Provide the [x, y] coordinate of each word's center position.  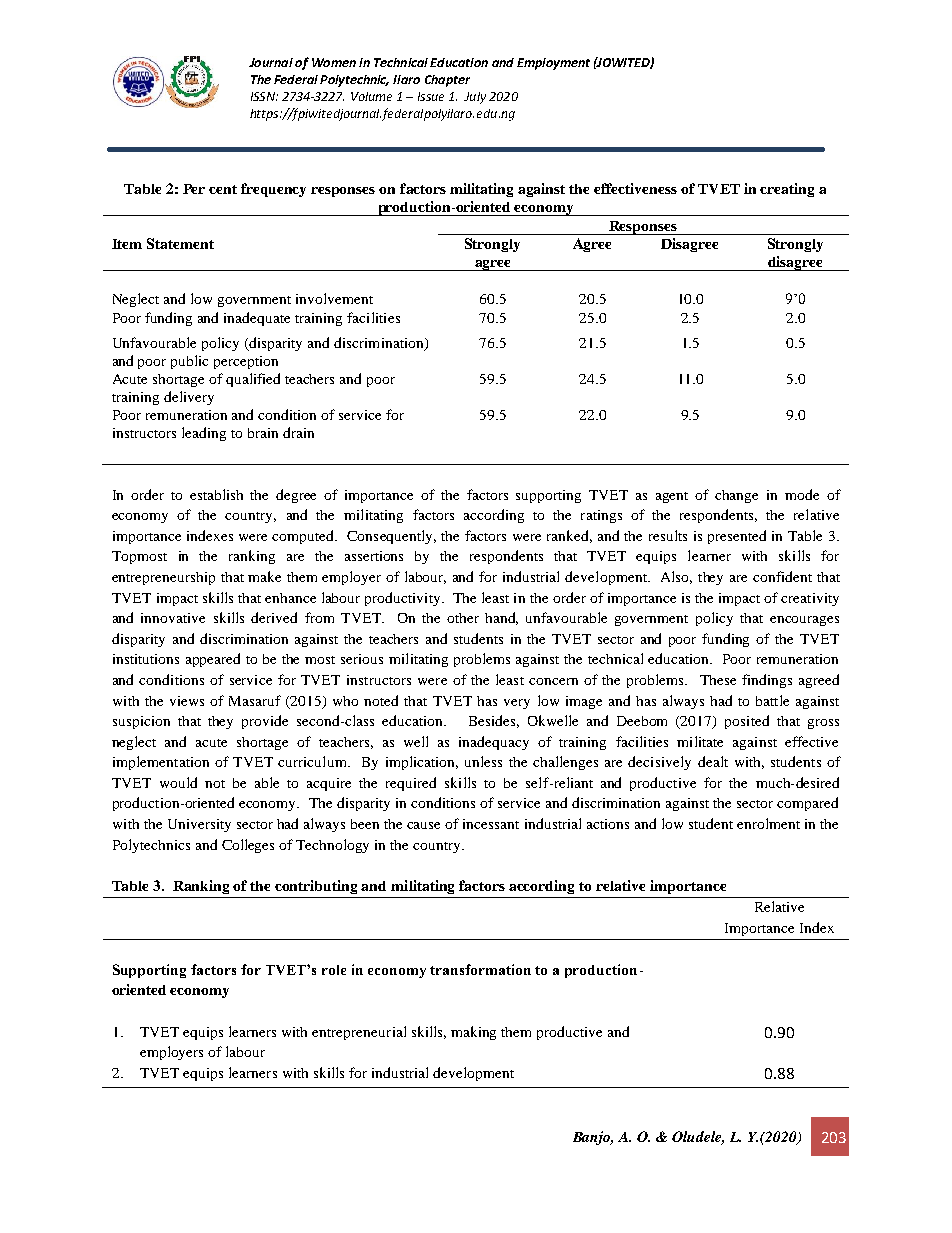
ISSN [264, 96]
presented [737, 537]
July [475, 98]
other [463, 618]
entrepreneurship [163, 578]
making [473, 1033]
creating [787, 190]
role [334, 970]
